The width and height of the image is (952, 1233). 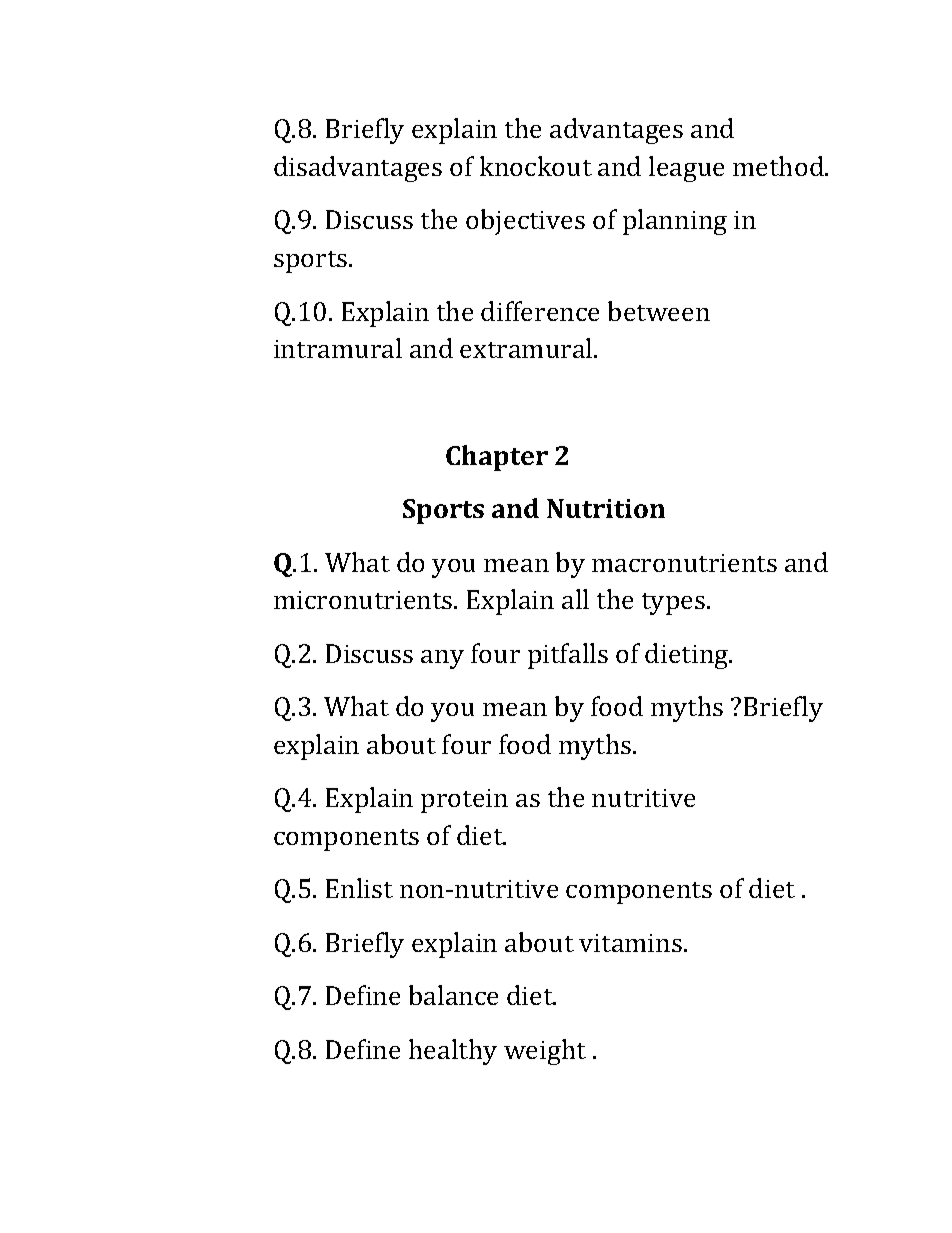 What do you see at coordinates (545, 1052) in the image?
I see `weight` at bounding box center [545, 1052].
